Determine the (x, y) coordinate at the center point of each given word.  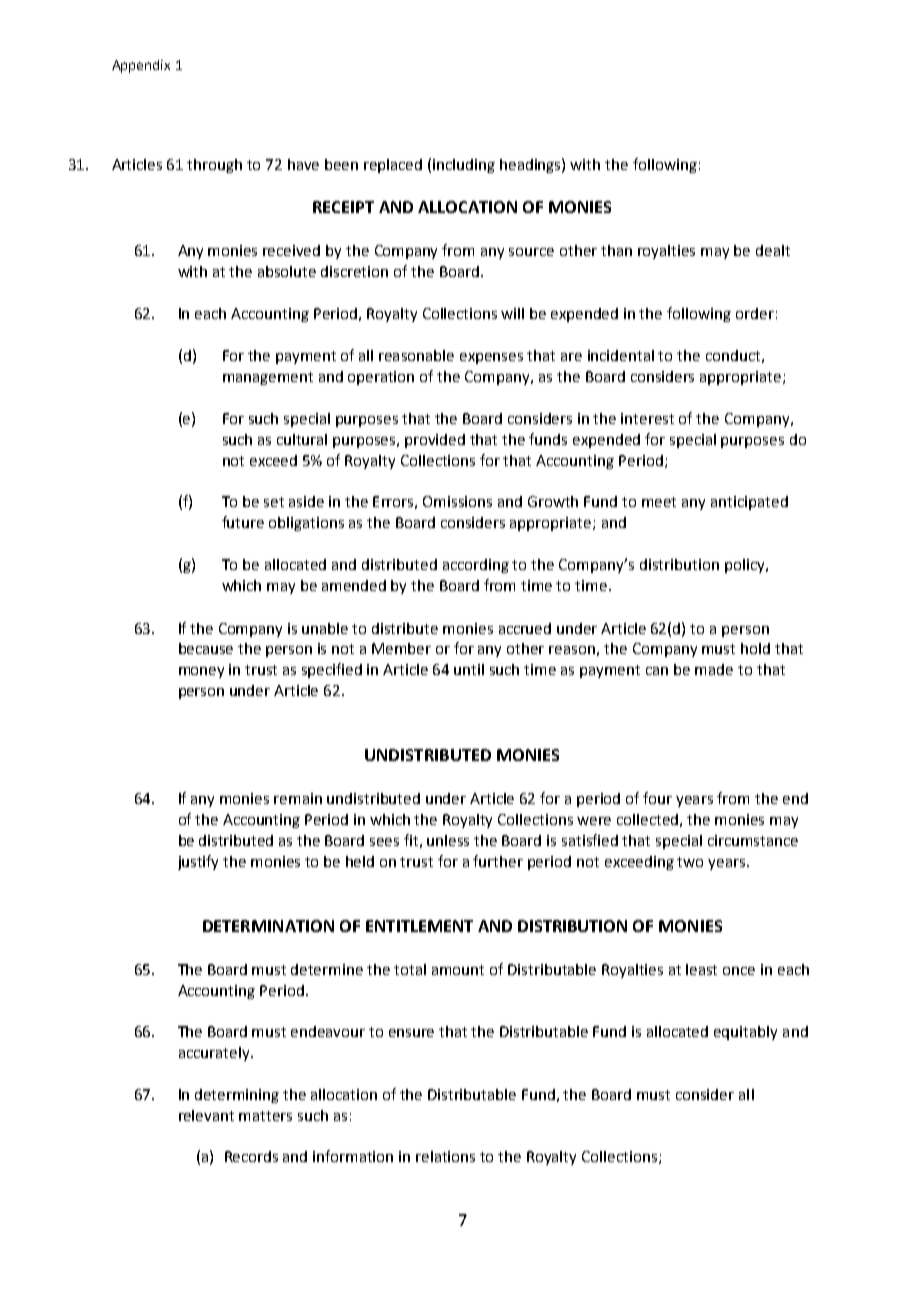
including (464, 166)
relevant (206, 1115)
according (476, 566)
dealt (773, 250)
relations (445, 1156)
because (206, 648)
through (214, 166)
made (714, 669)
